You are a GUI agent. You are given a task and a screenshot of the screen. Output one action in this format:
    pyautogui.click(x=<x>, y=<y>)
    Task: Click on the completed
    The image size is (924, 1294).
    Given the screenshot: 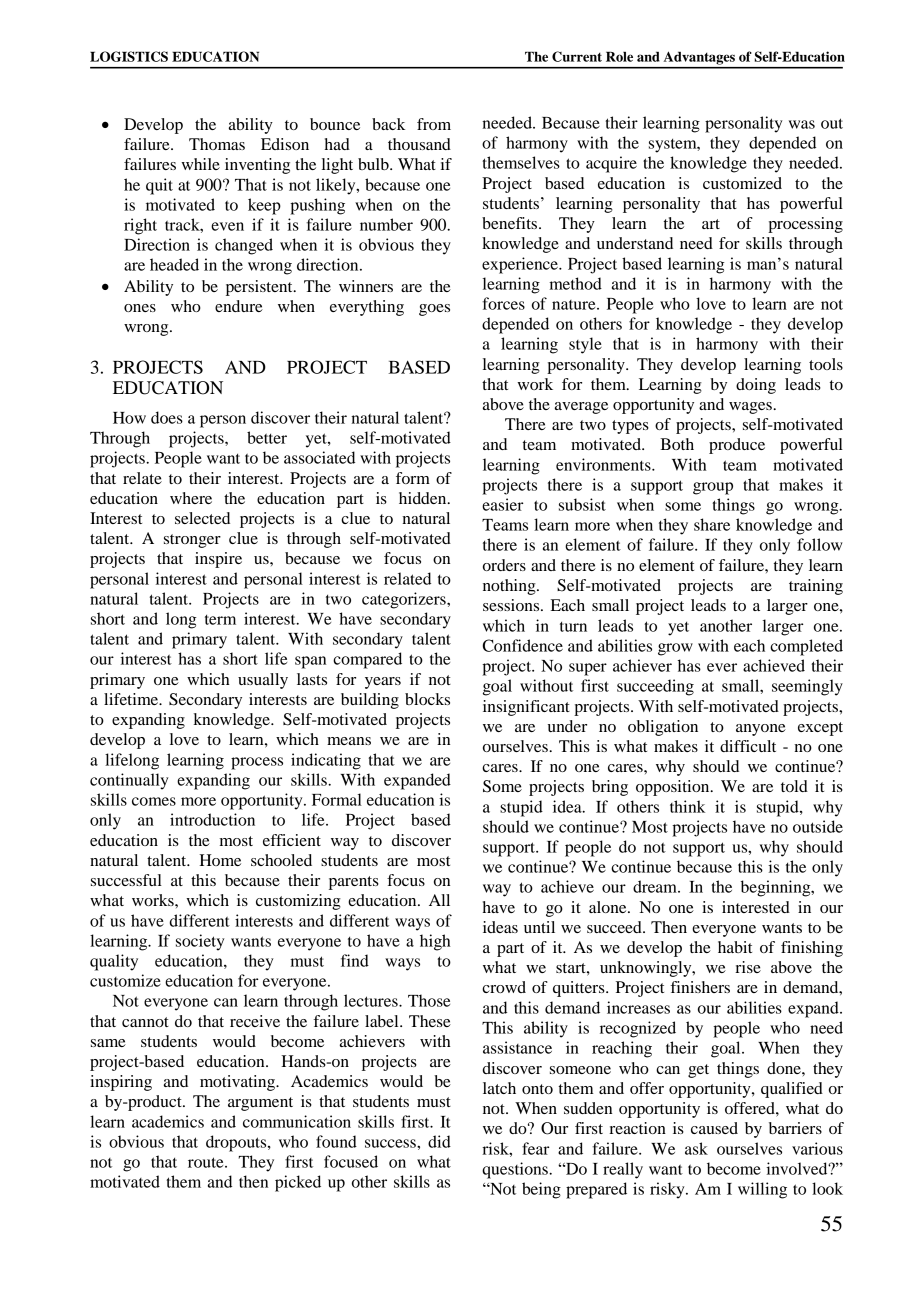 What is the action you would take?
    pyautogui.click(x=806, y=647)
